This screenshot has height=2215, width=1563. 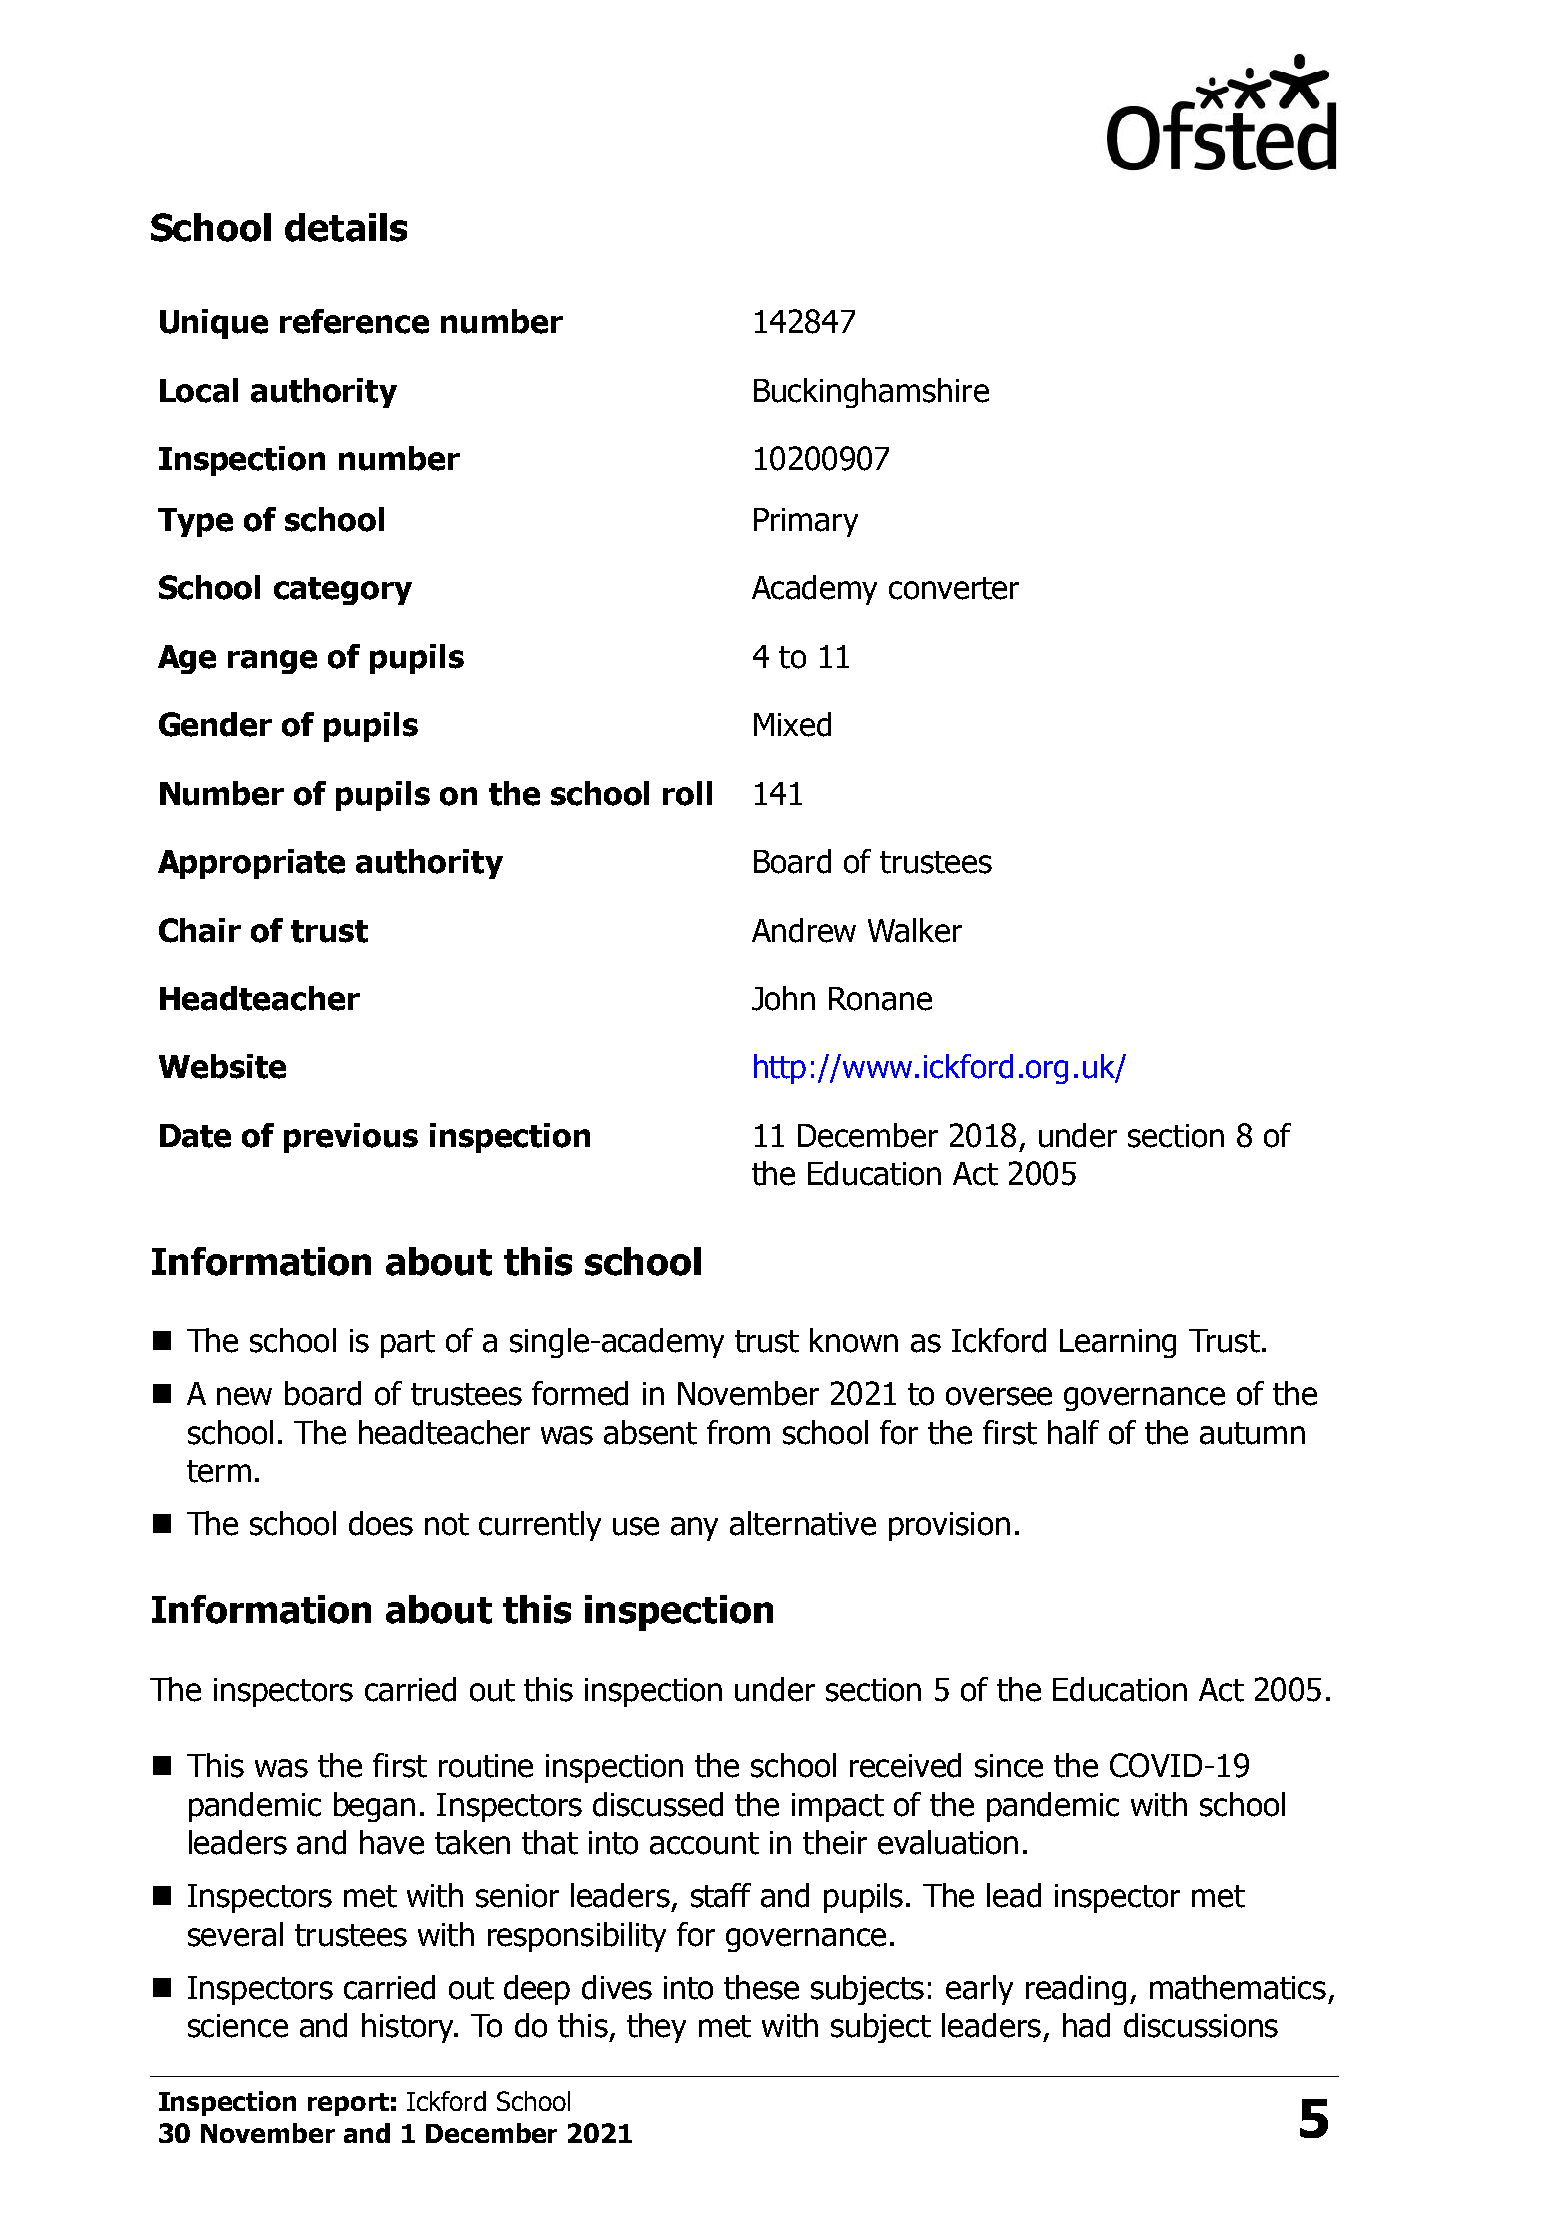 What do you see at coordinates (348, 2104) in the screenshot?
I see `report` at bounding box center [348, 2104].
